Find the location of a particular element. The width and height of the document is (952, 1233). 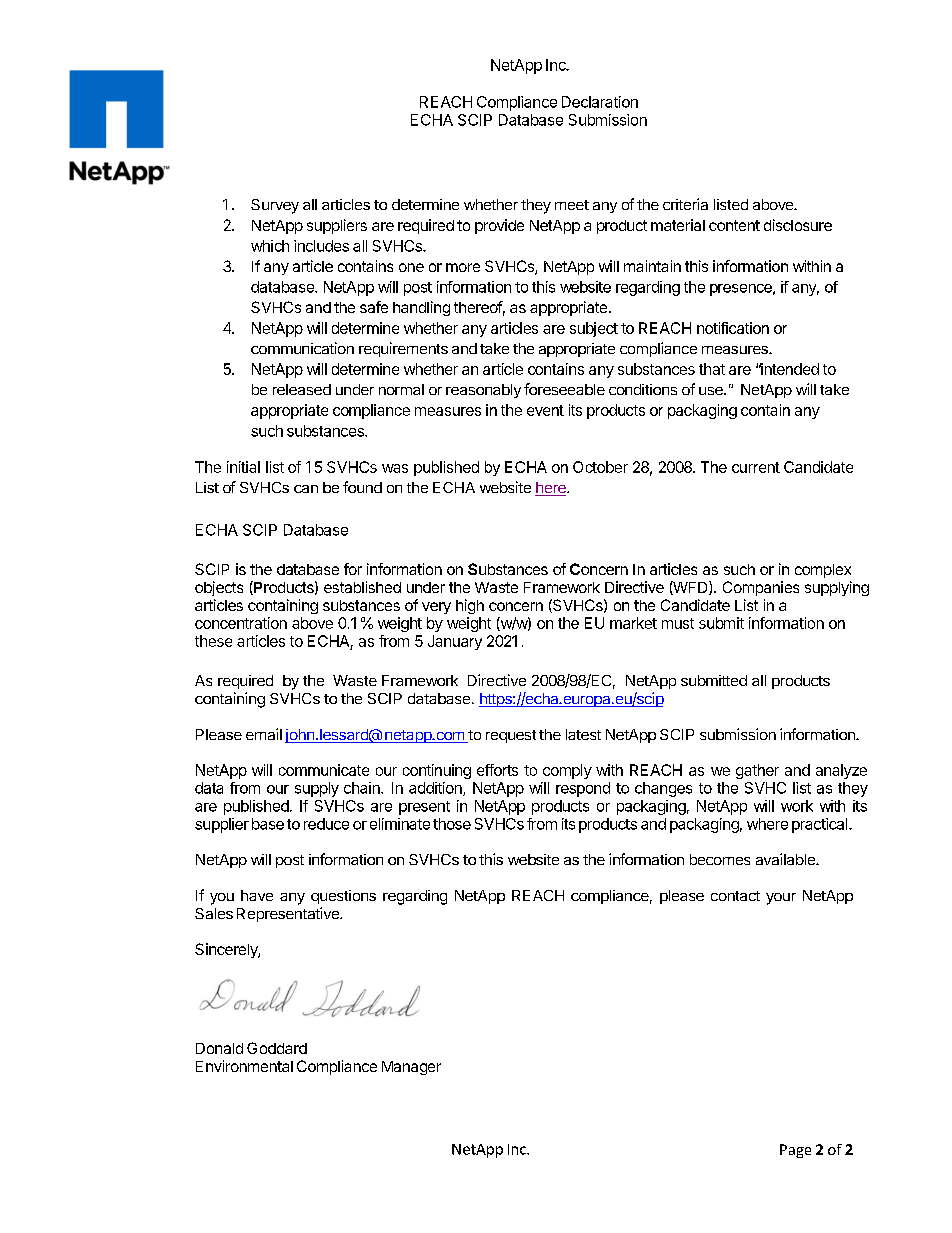

Manager is located at coordinates (411, 1068).
